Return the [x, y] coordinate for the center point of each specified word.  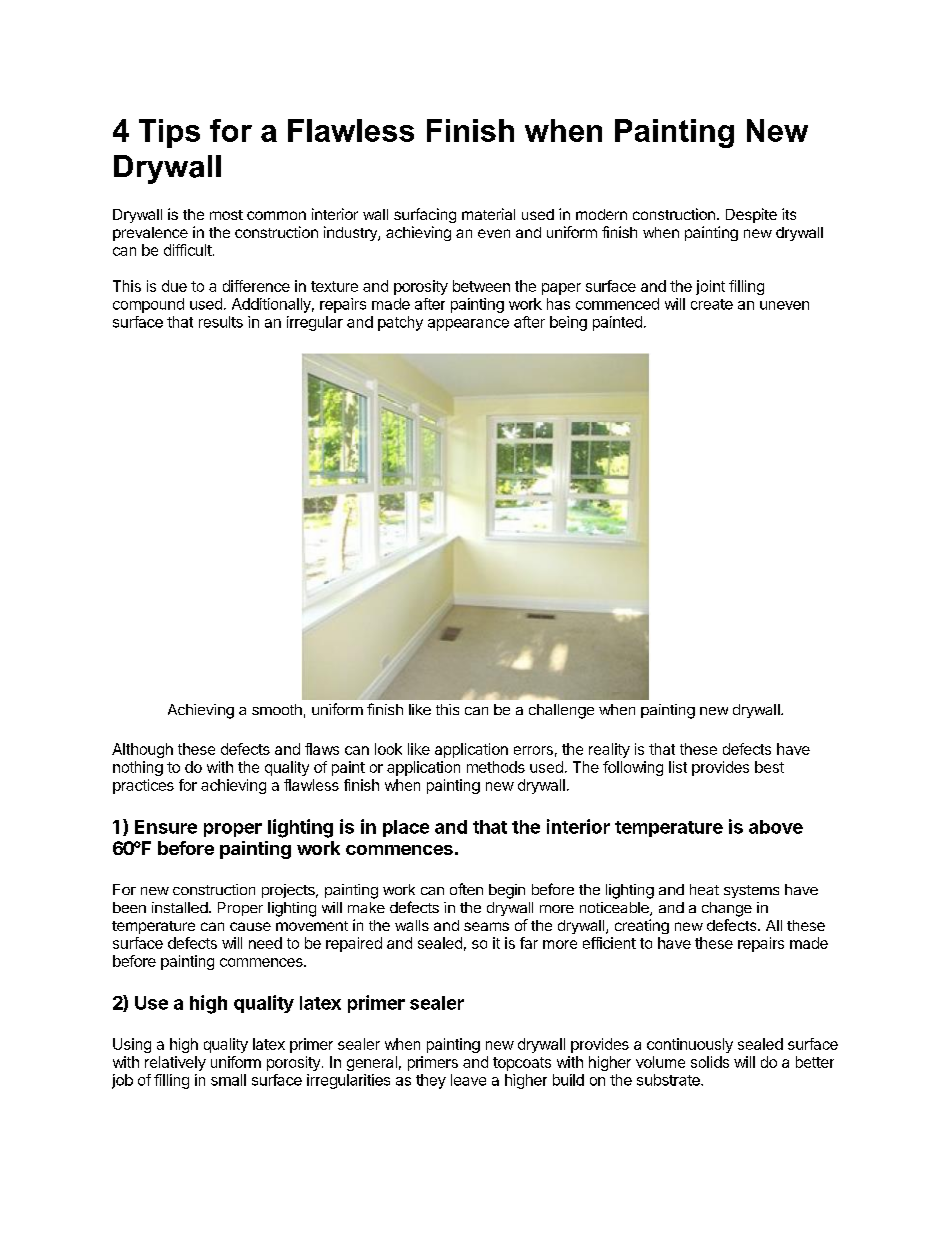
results [221, 322]
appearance [468, 325]
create [712, 304]
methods [496, 767]
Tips [169, 133]
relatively [175, 1063]
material [488, 214]
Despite [751, 215]
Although [142, 750]
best [769, 767]
